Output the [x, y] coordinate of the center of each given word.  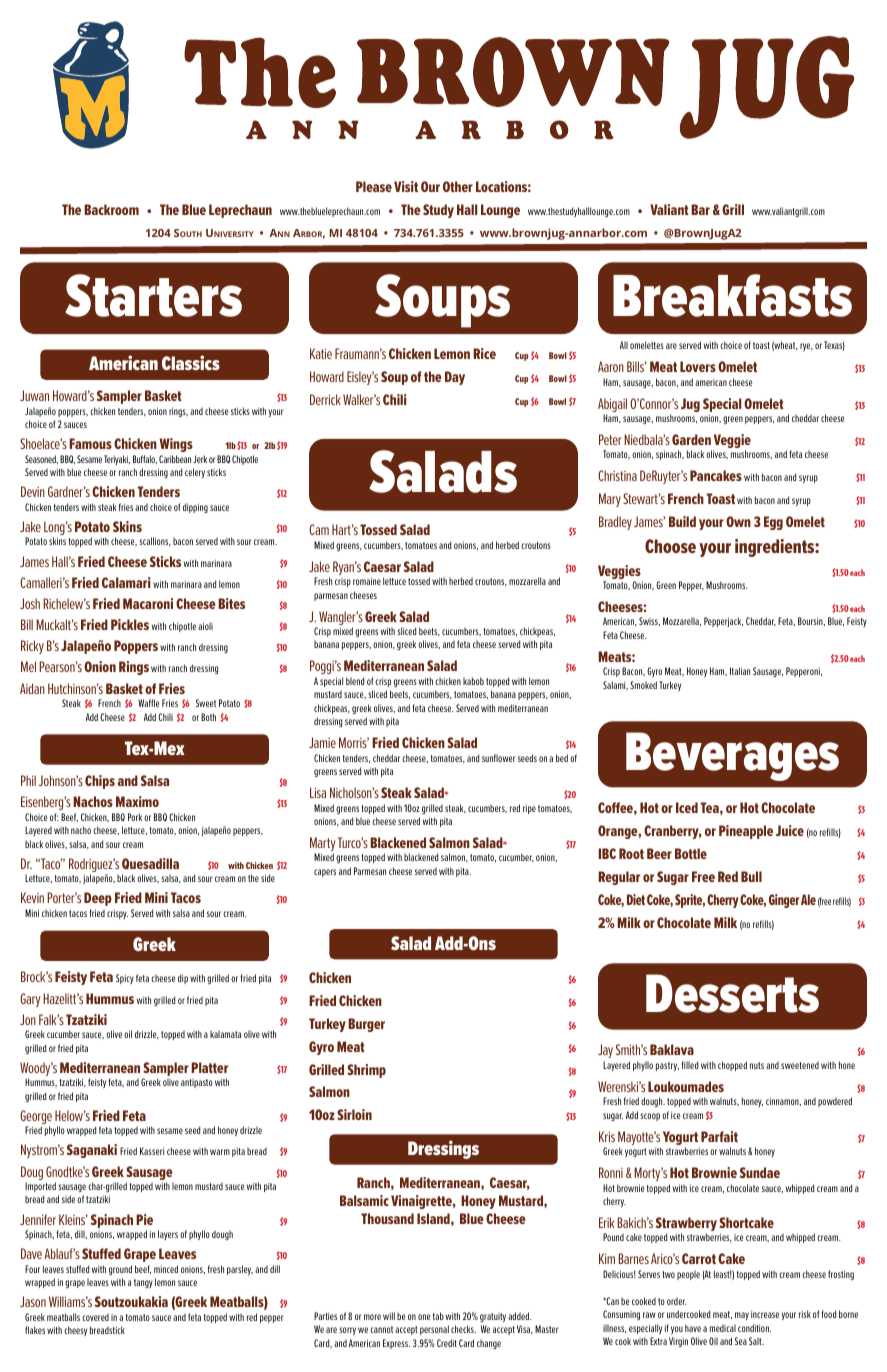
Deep [98, 899]
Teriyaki [117, 460]
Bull [751, 876]
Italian [740, 671]
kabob [473, 681]
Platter [209, 1067]
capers [325, 873]
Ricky [32, 647]
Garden [691, 439]
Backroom [111, 209]
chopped [732, 1066]
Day [455, 378]
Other [458, 186]
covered [95, 1317]
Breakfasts [732, 295]
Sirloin [354, 1114]
